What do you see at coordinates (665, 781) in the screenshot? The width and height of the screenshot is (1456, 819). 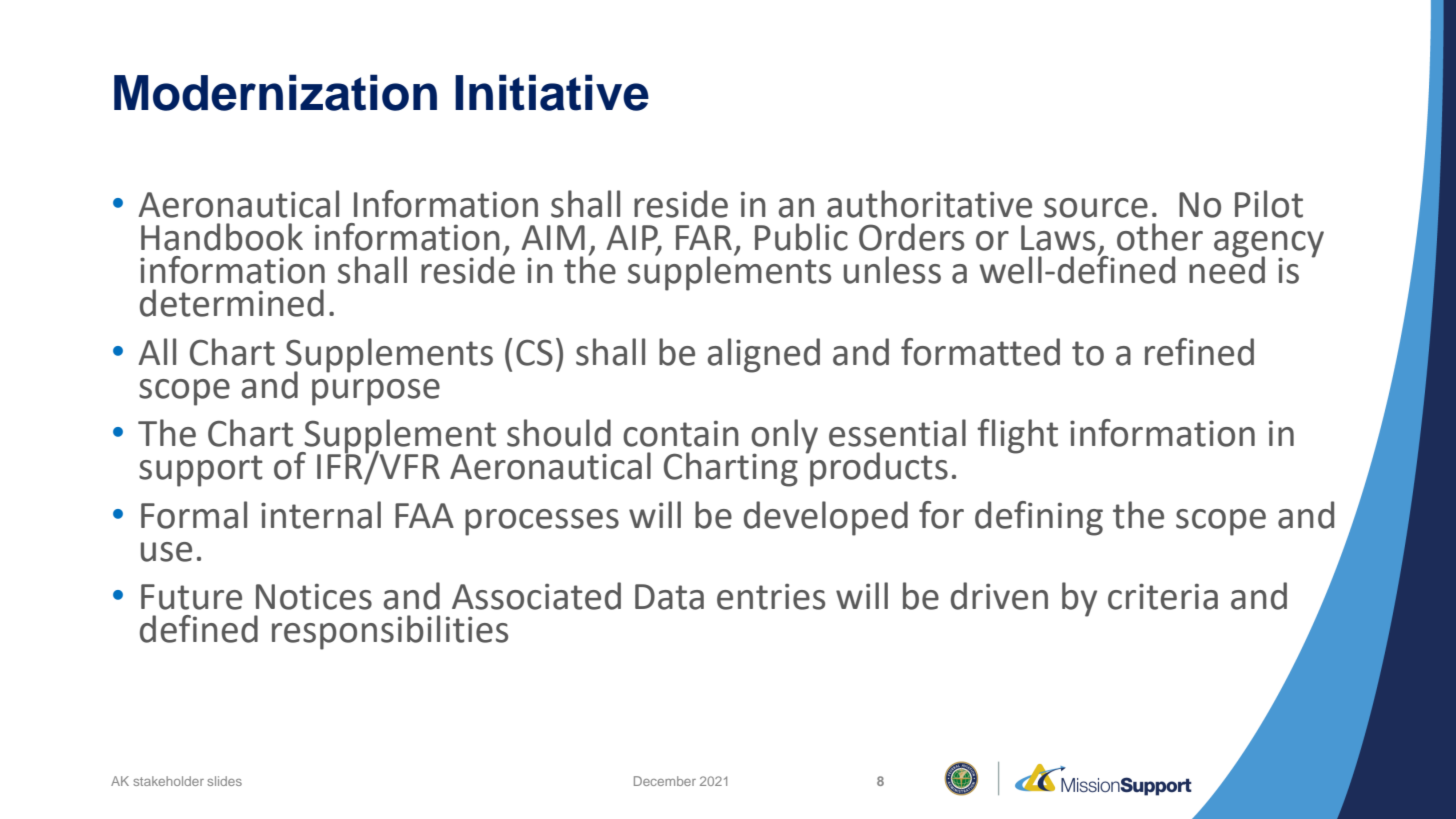 I see `December` at bounding box center [665, 781].
